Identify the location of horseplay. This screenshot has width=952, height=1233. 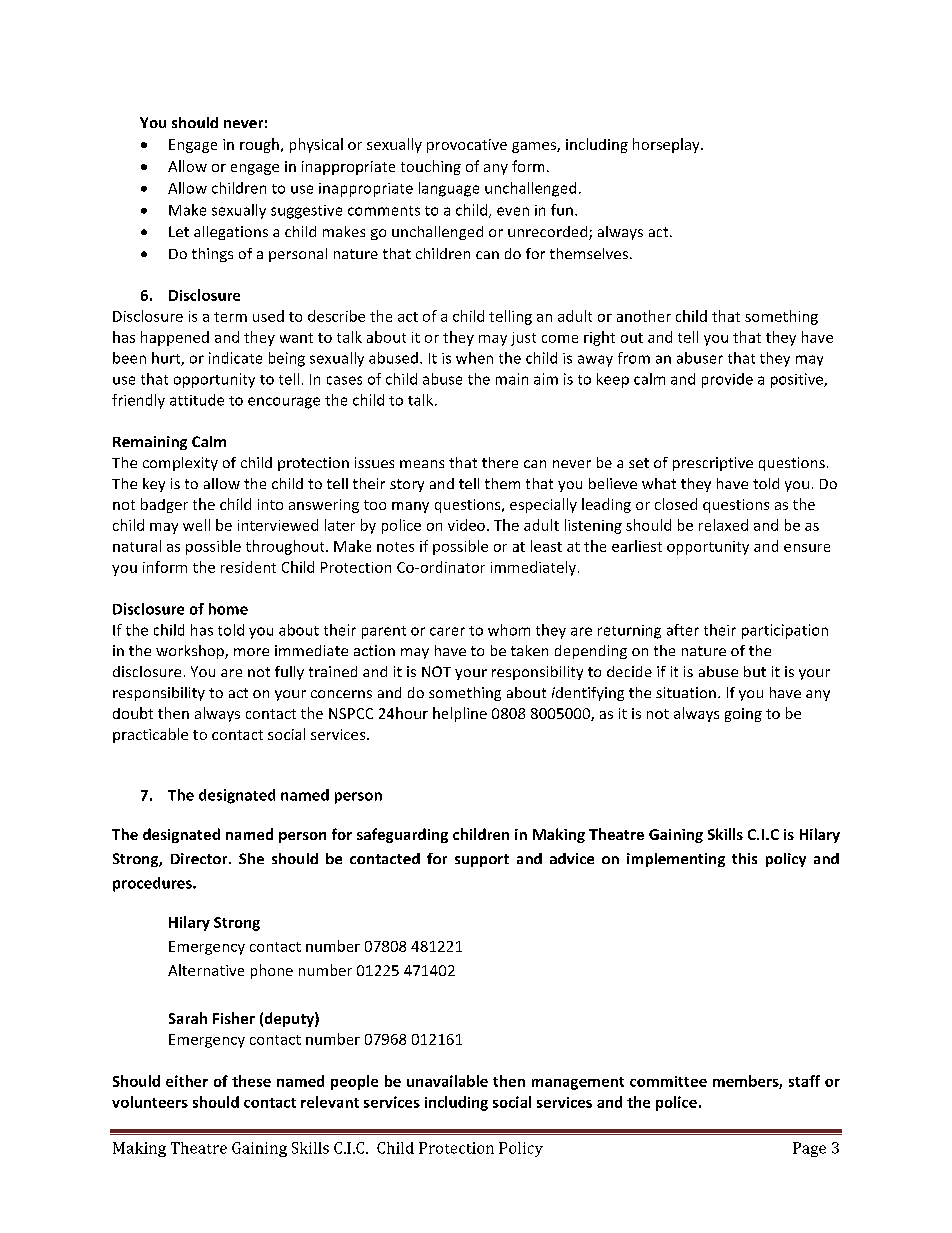
(667, 145).
